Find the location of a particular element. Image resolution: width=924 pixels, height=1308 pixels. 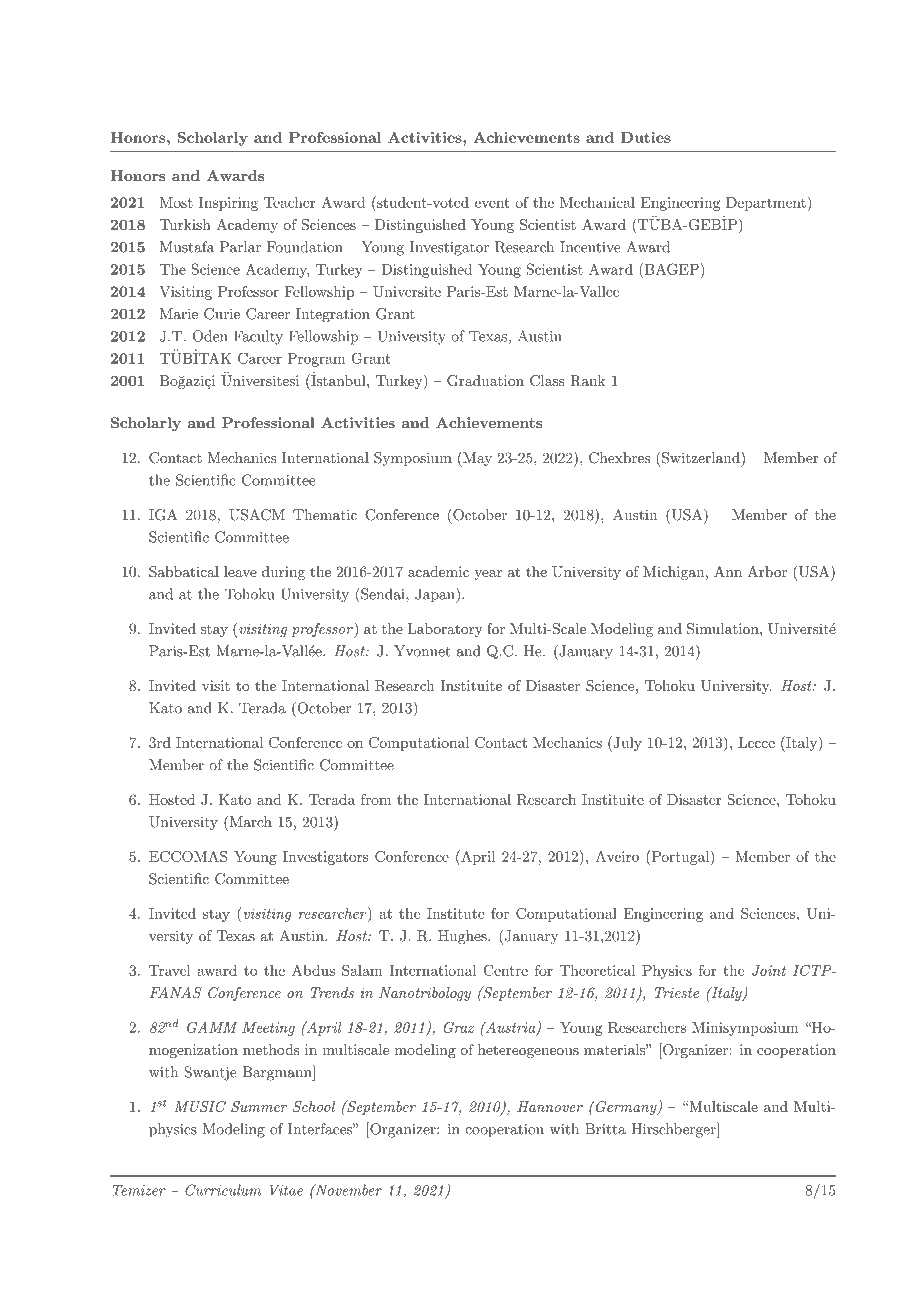

Curriculum is located at coordinates (223, 1190).
